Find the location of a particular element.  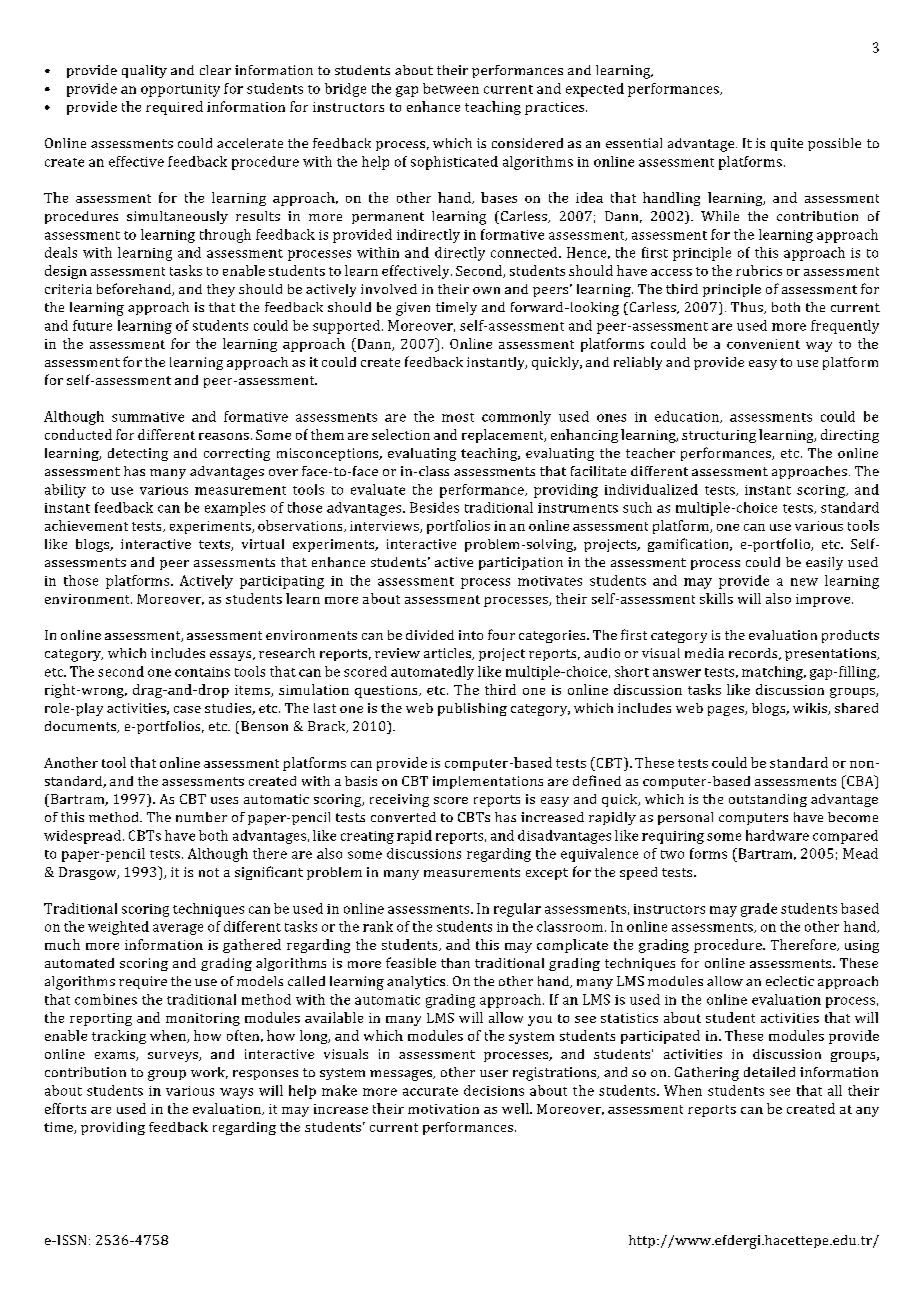

achievement is located at coordinates (86, 525).
